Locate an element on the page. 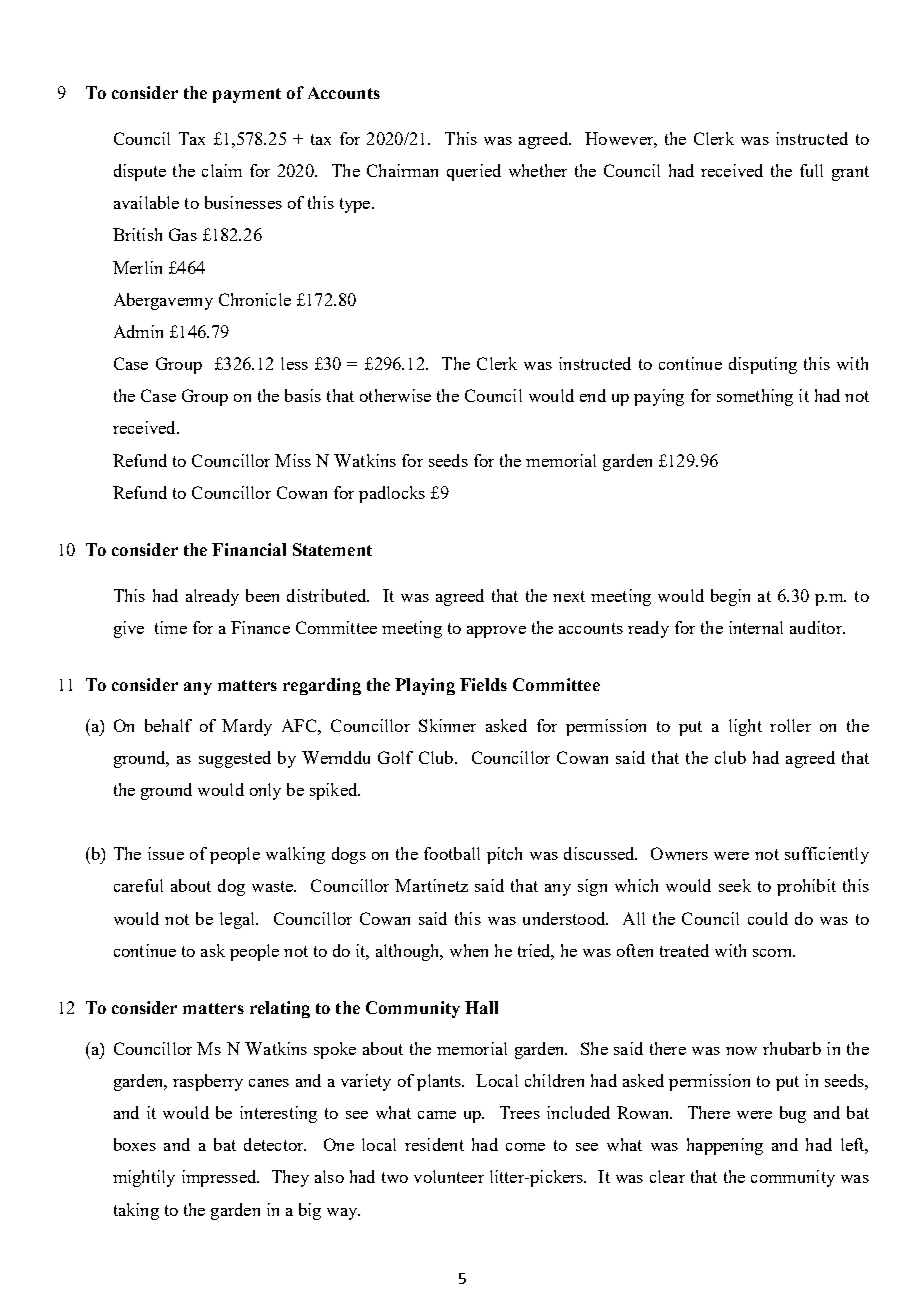  time is located at coordinates (171, 627).
